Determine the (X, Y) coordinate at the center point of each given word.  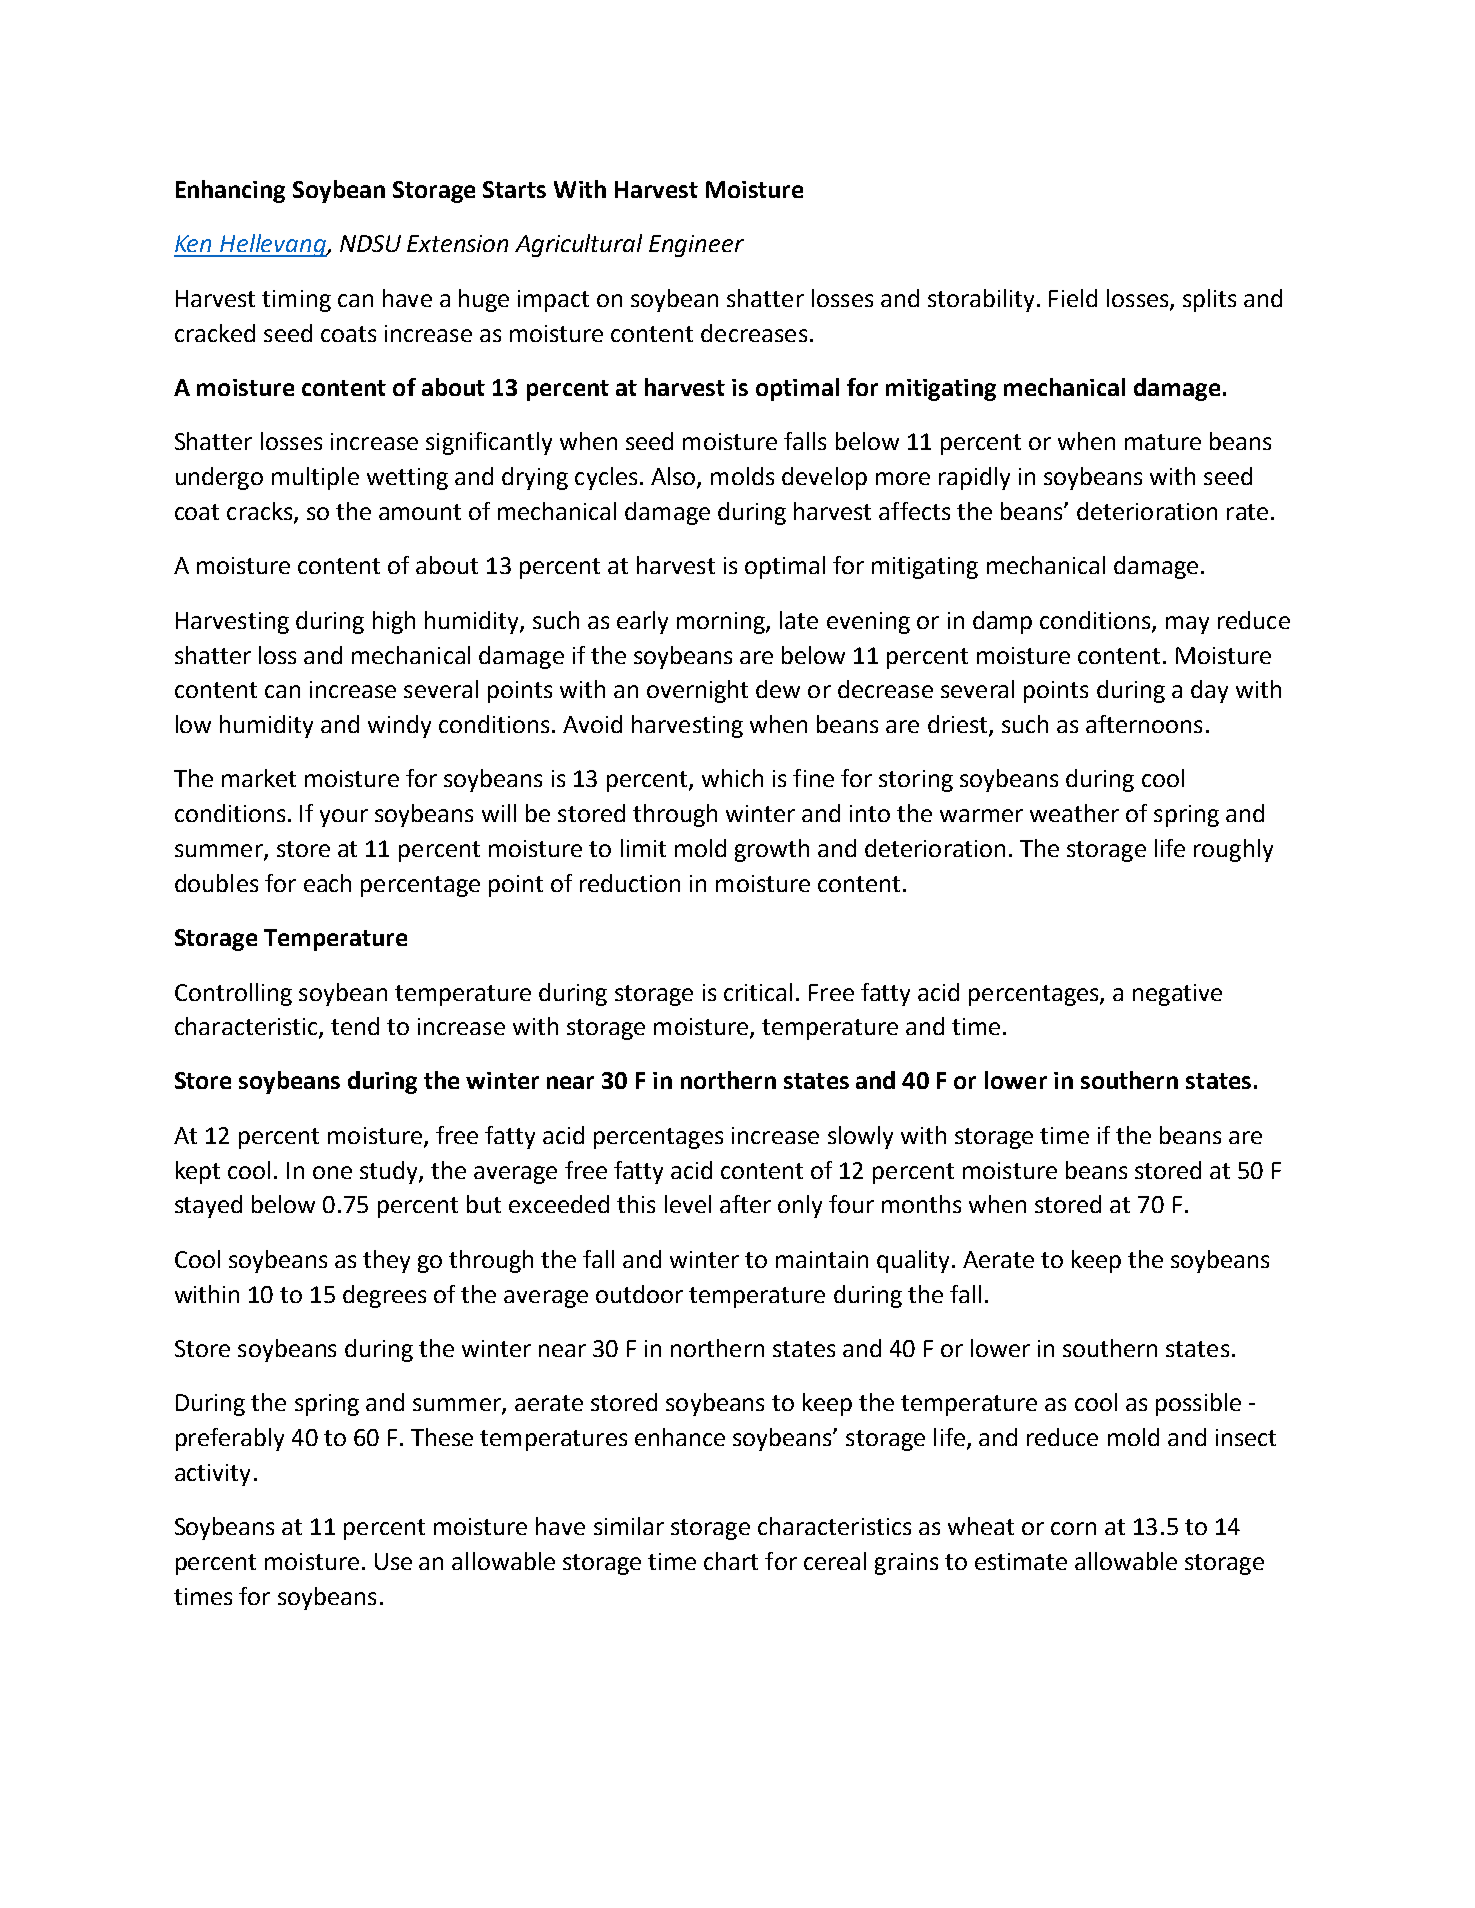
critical (758, 992)
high (394, 622)
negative (1177, 995)
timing (296, 301)
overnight (697, 691)
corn (1073, 1528)
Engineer (696, 246)
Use (393, 1561)
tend (355, 1026)
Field (1073, 298)
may (1187, 625)
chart (731, 1561)
